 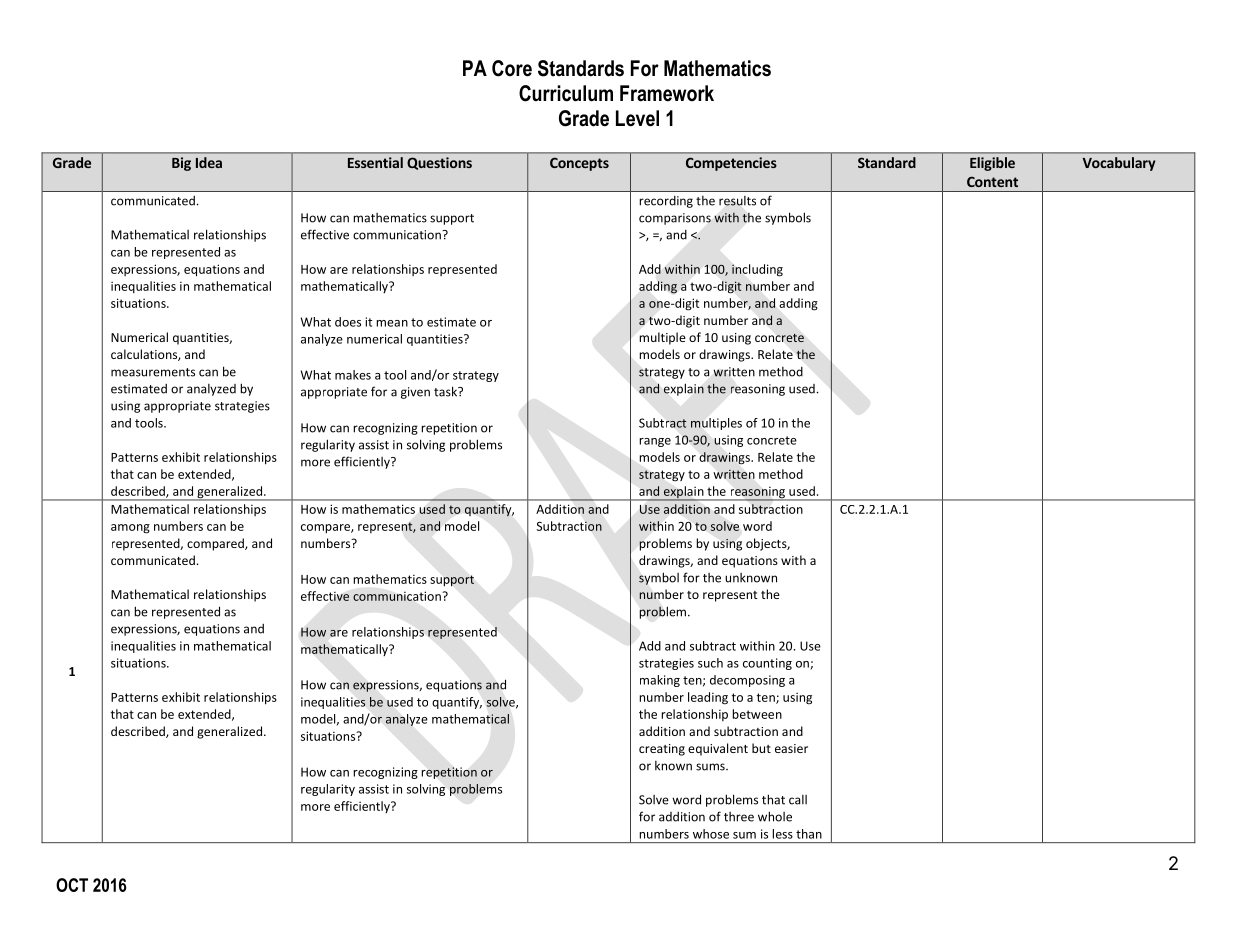 I want to click on Idea, so click(x=209, y=162).
